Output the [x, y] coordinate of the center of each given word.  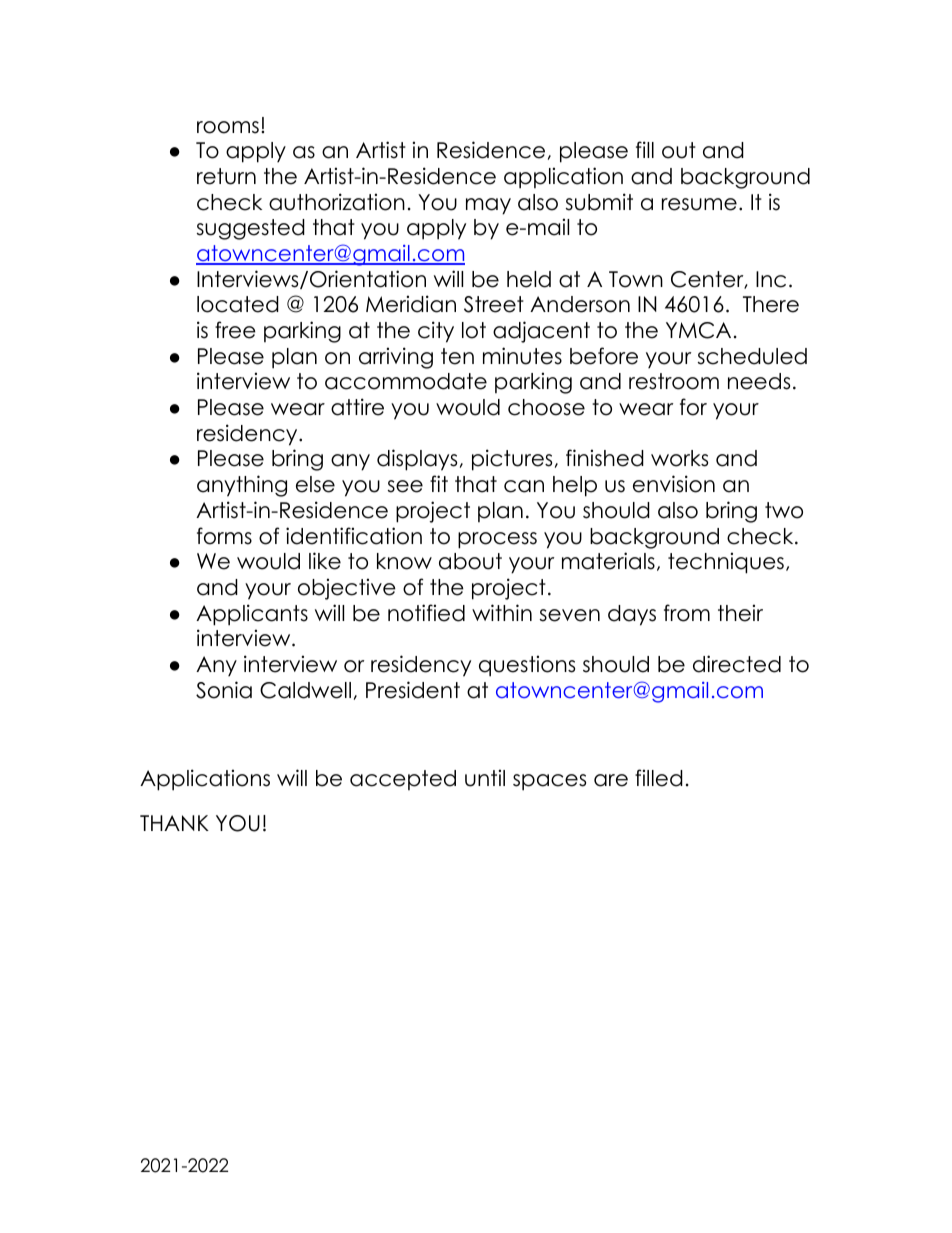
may [488, 206]
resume [699, 204]
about [470, 561]
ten [457, 356]
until [485, 778]
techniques [726, 563]
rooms [228, 127]
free [235, 330]
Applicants [252, 615]
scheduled [752, 356]
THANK [174, 823]
